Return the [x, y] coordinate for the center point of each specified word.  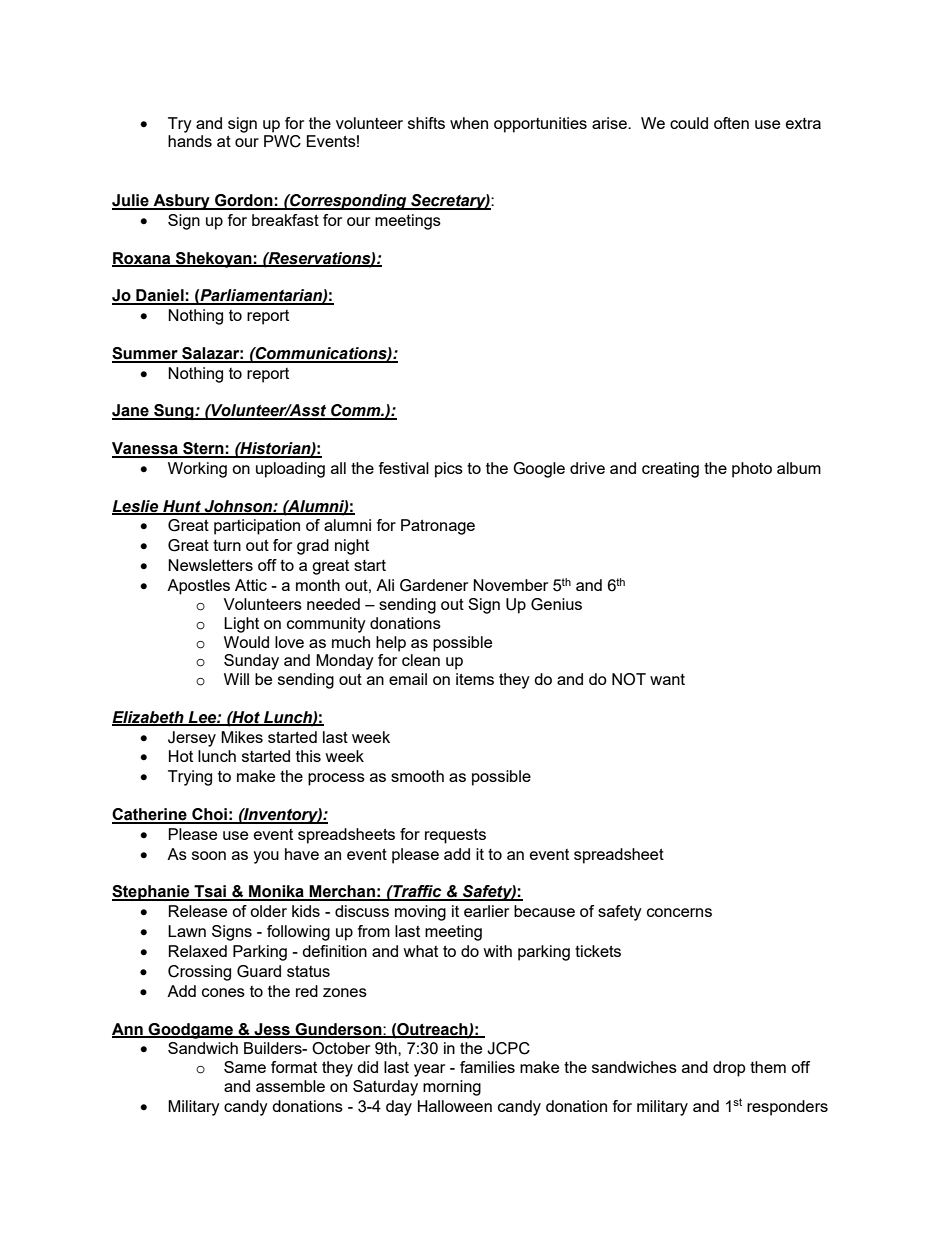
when [469, 123]
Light [241, 625]
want [667, 679]
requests [455, 836]
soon [209, 855]
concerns [679, 912]
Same [245, 1067]
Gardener [434, 585]
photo [752, 470]
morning [452, 1088]
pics [449, 470]
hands [190, 141]
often [731, 123]
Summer [146, 354]
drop [729, 1069]
